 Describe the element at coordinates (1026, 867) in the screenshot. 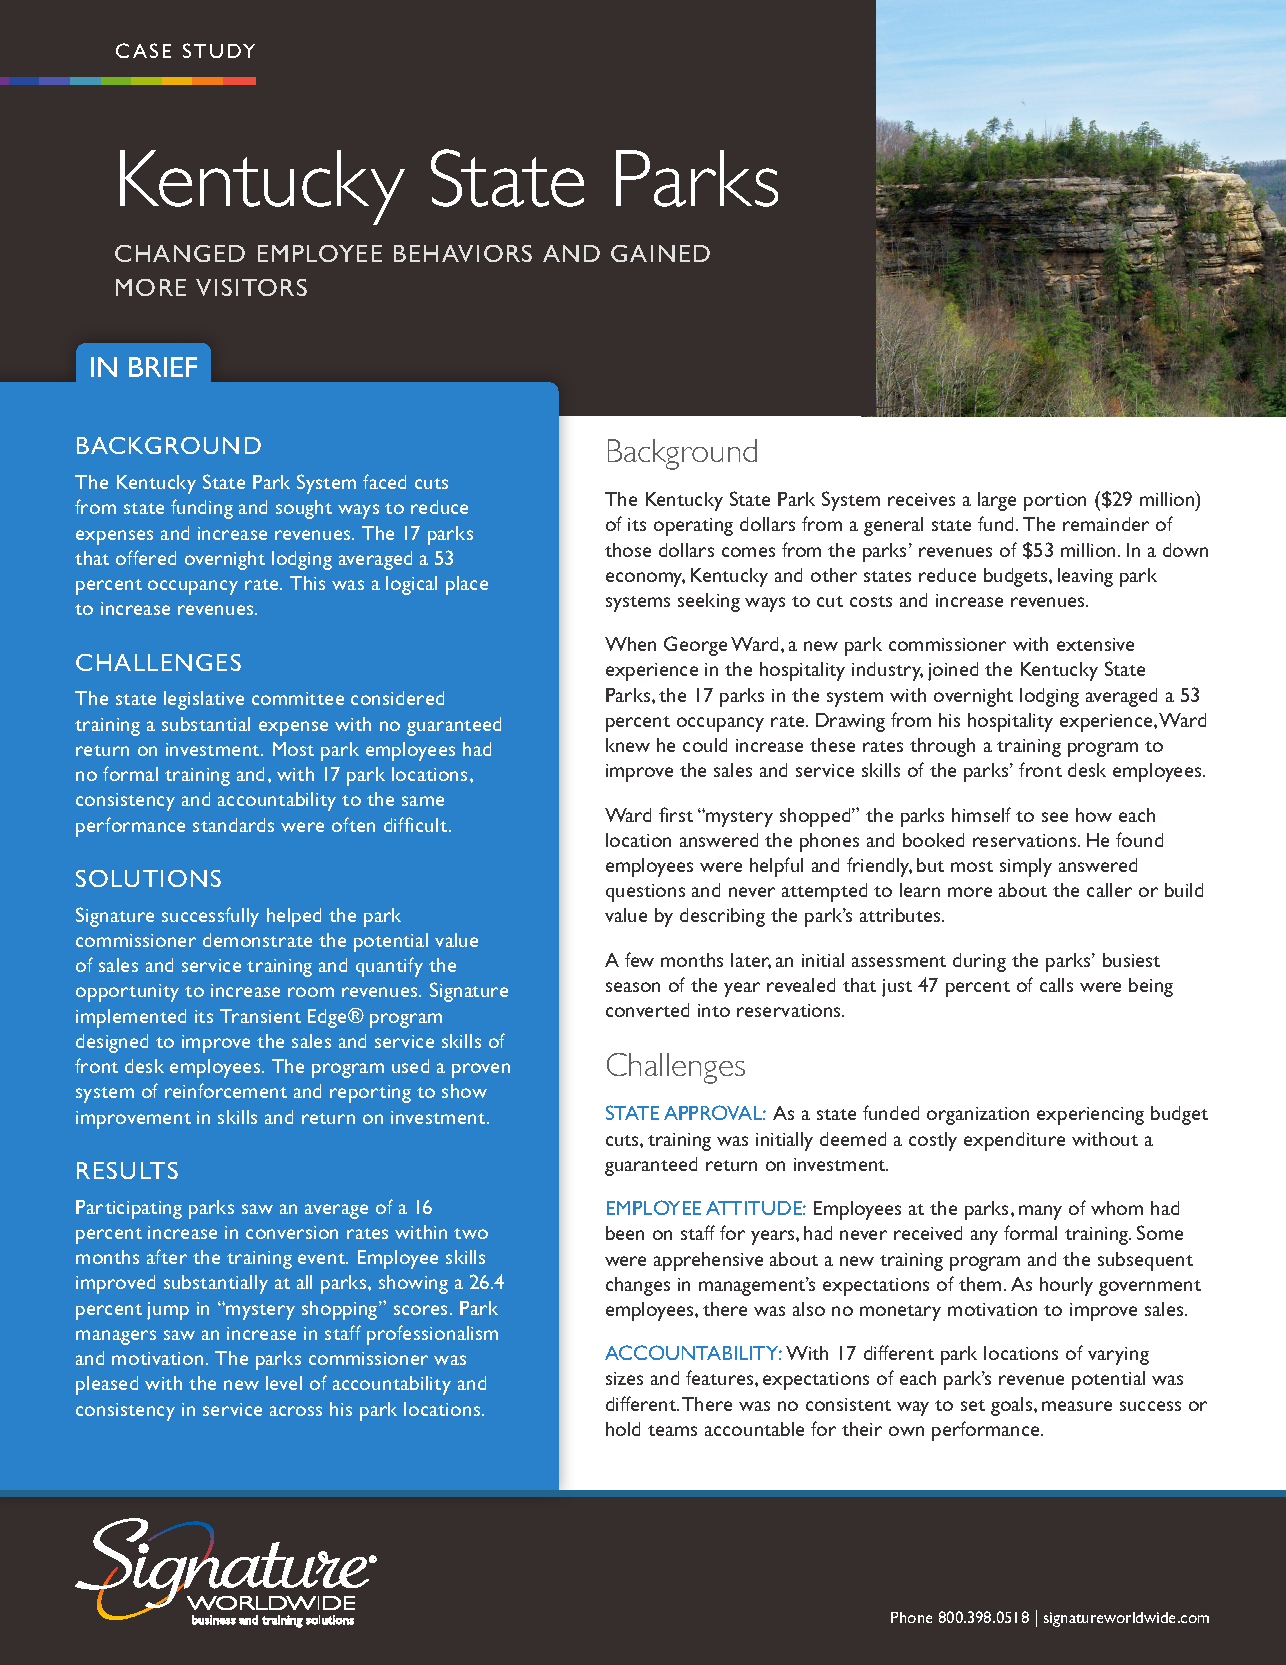

I see `simply` at that location.
